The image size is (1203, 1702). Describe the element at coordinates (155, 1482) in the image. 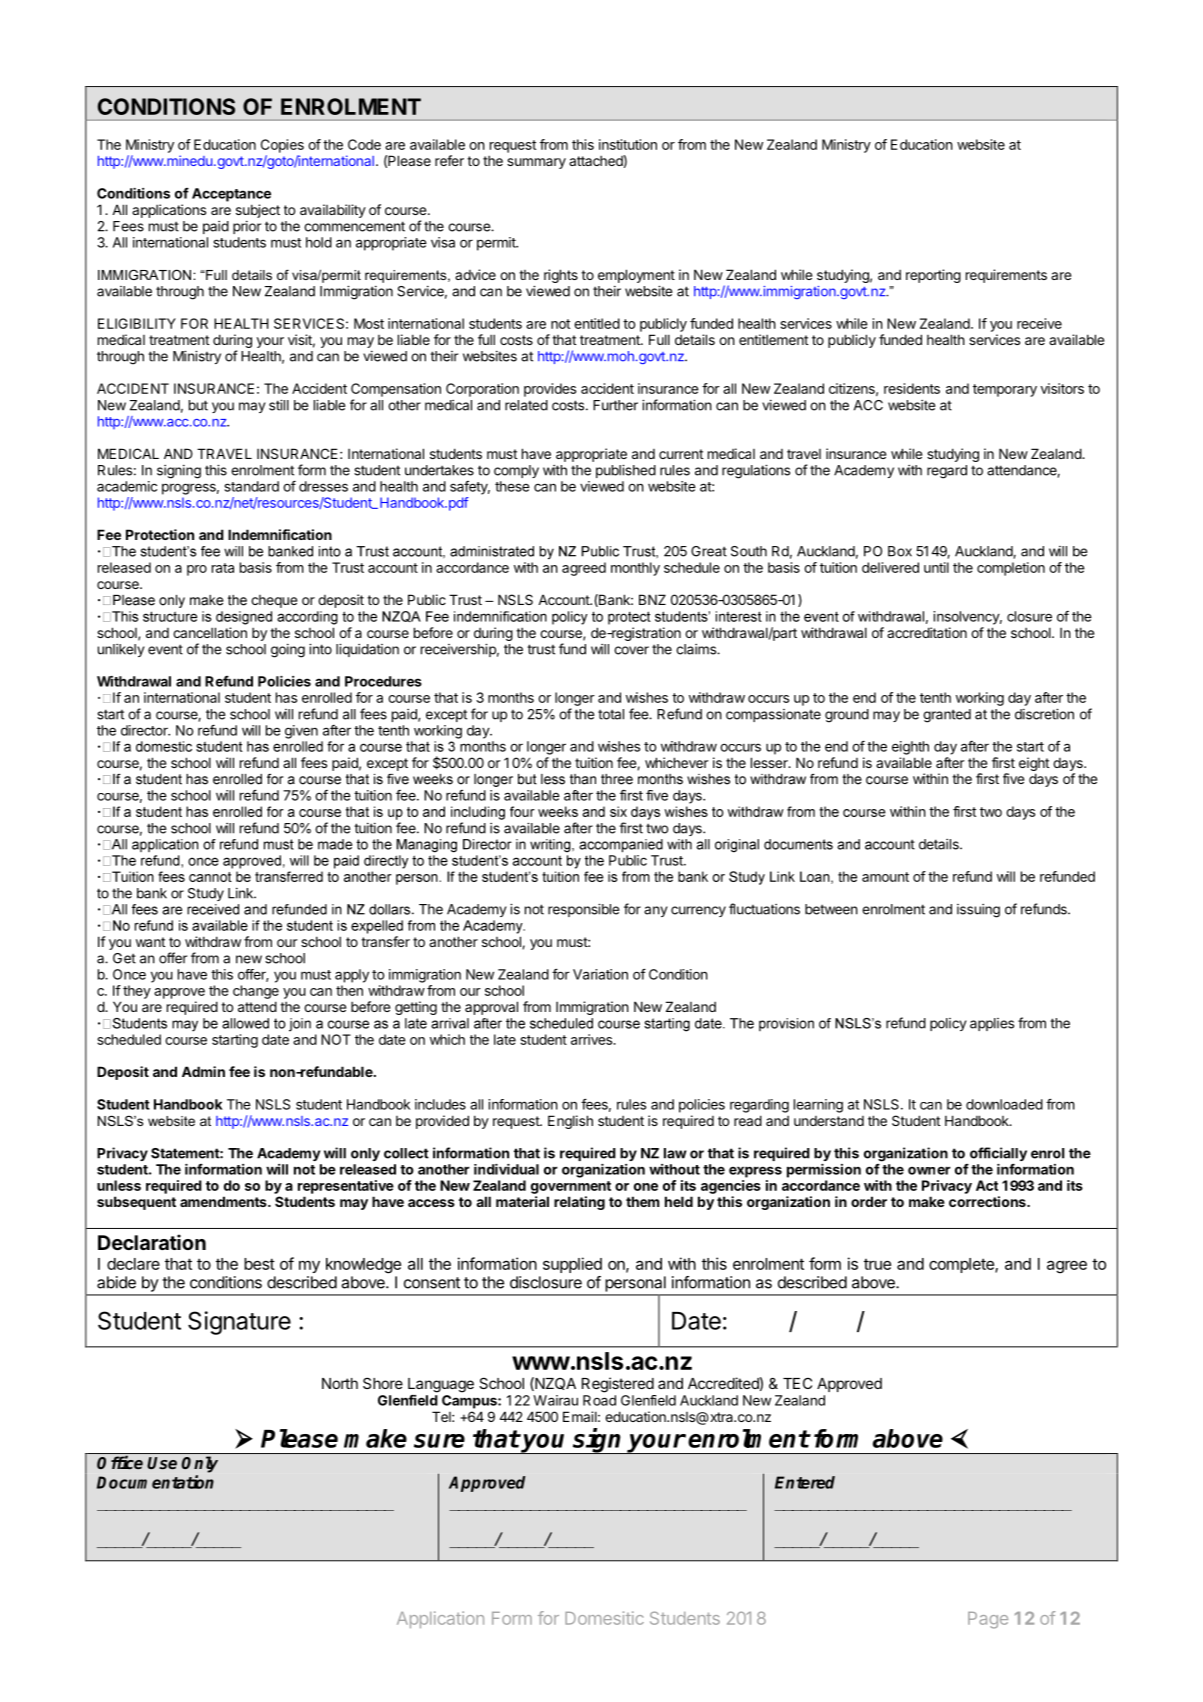

I see `Documentation` at that location.
